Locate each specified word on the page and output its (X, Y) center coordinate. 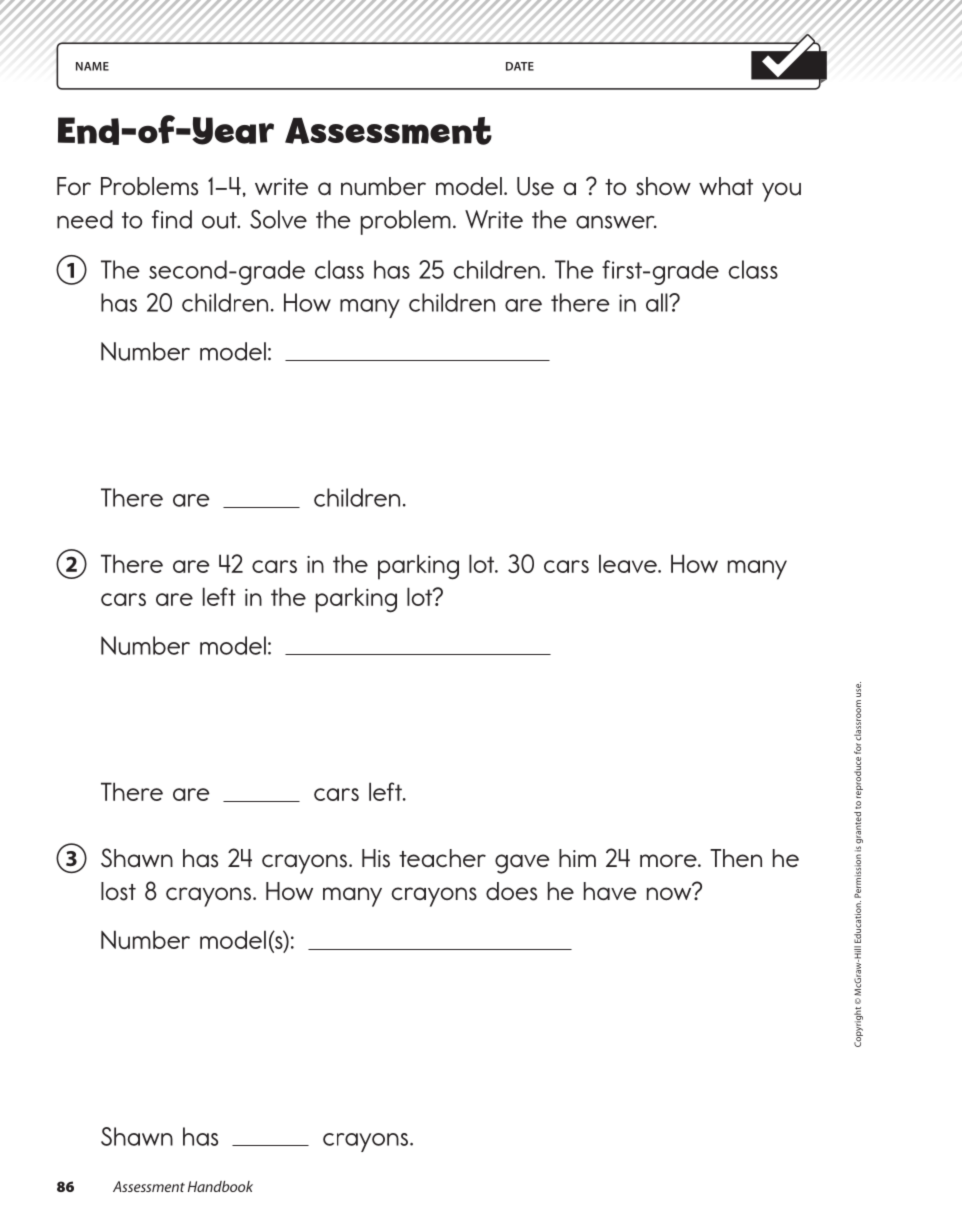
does (511, 891)
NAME (92, 66)
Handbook (220, 1186)
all (658, 302)
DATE (520, 66)
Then (736, 858)
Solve (278, 219)
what (726, 186)
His (376, 858)
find (172, 219)
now (670, 892)
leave (629, 563)
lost (118, 891)
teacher (442, 858)
